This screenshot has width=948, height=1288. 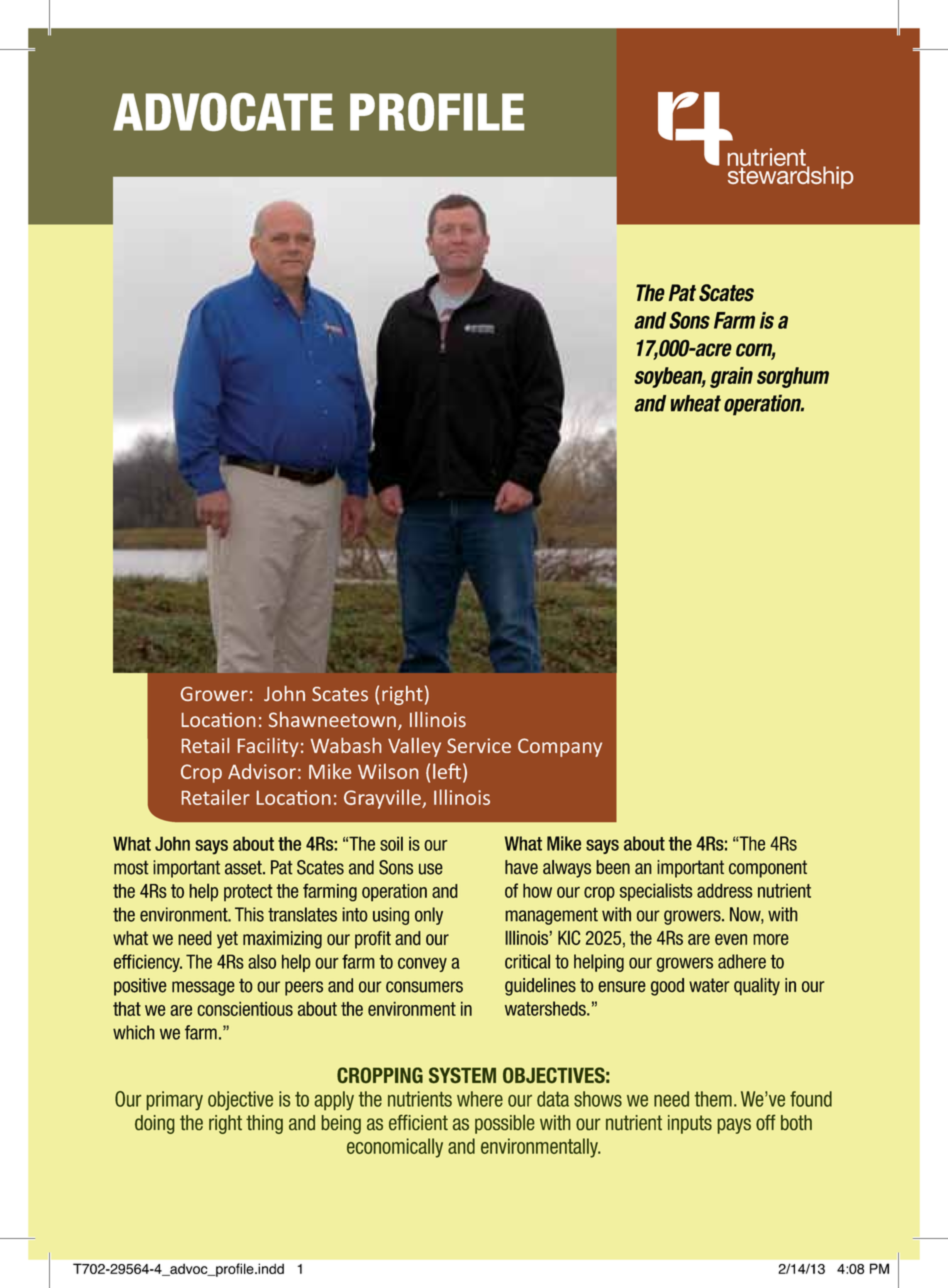 What do you see at coordinates (793, 377) in the screenshot?
I see `sorghum` at bounding box center [793, 377].
